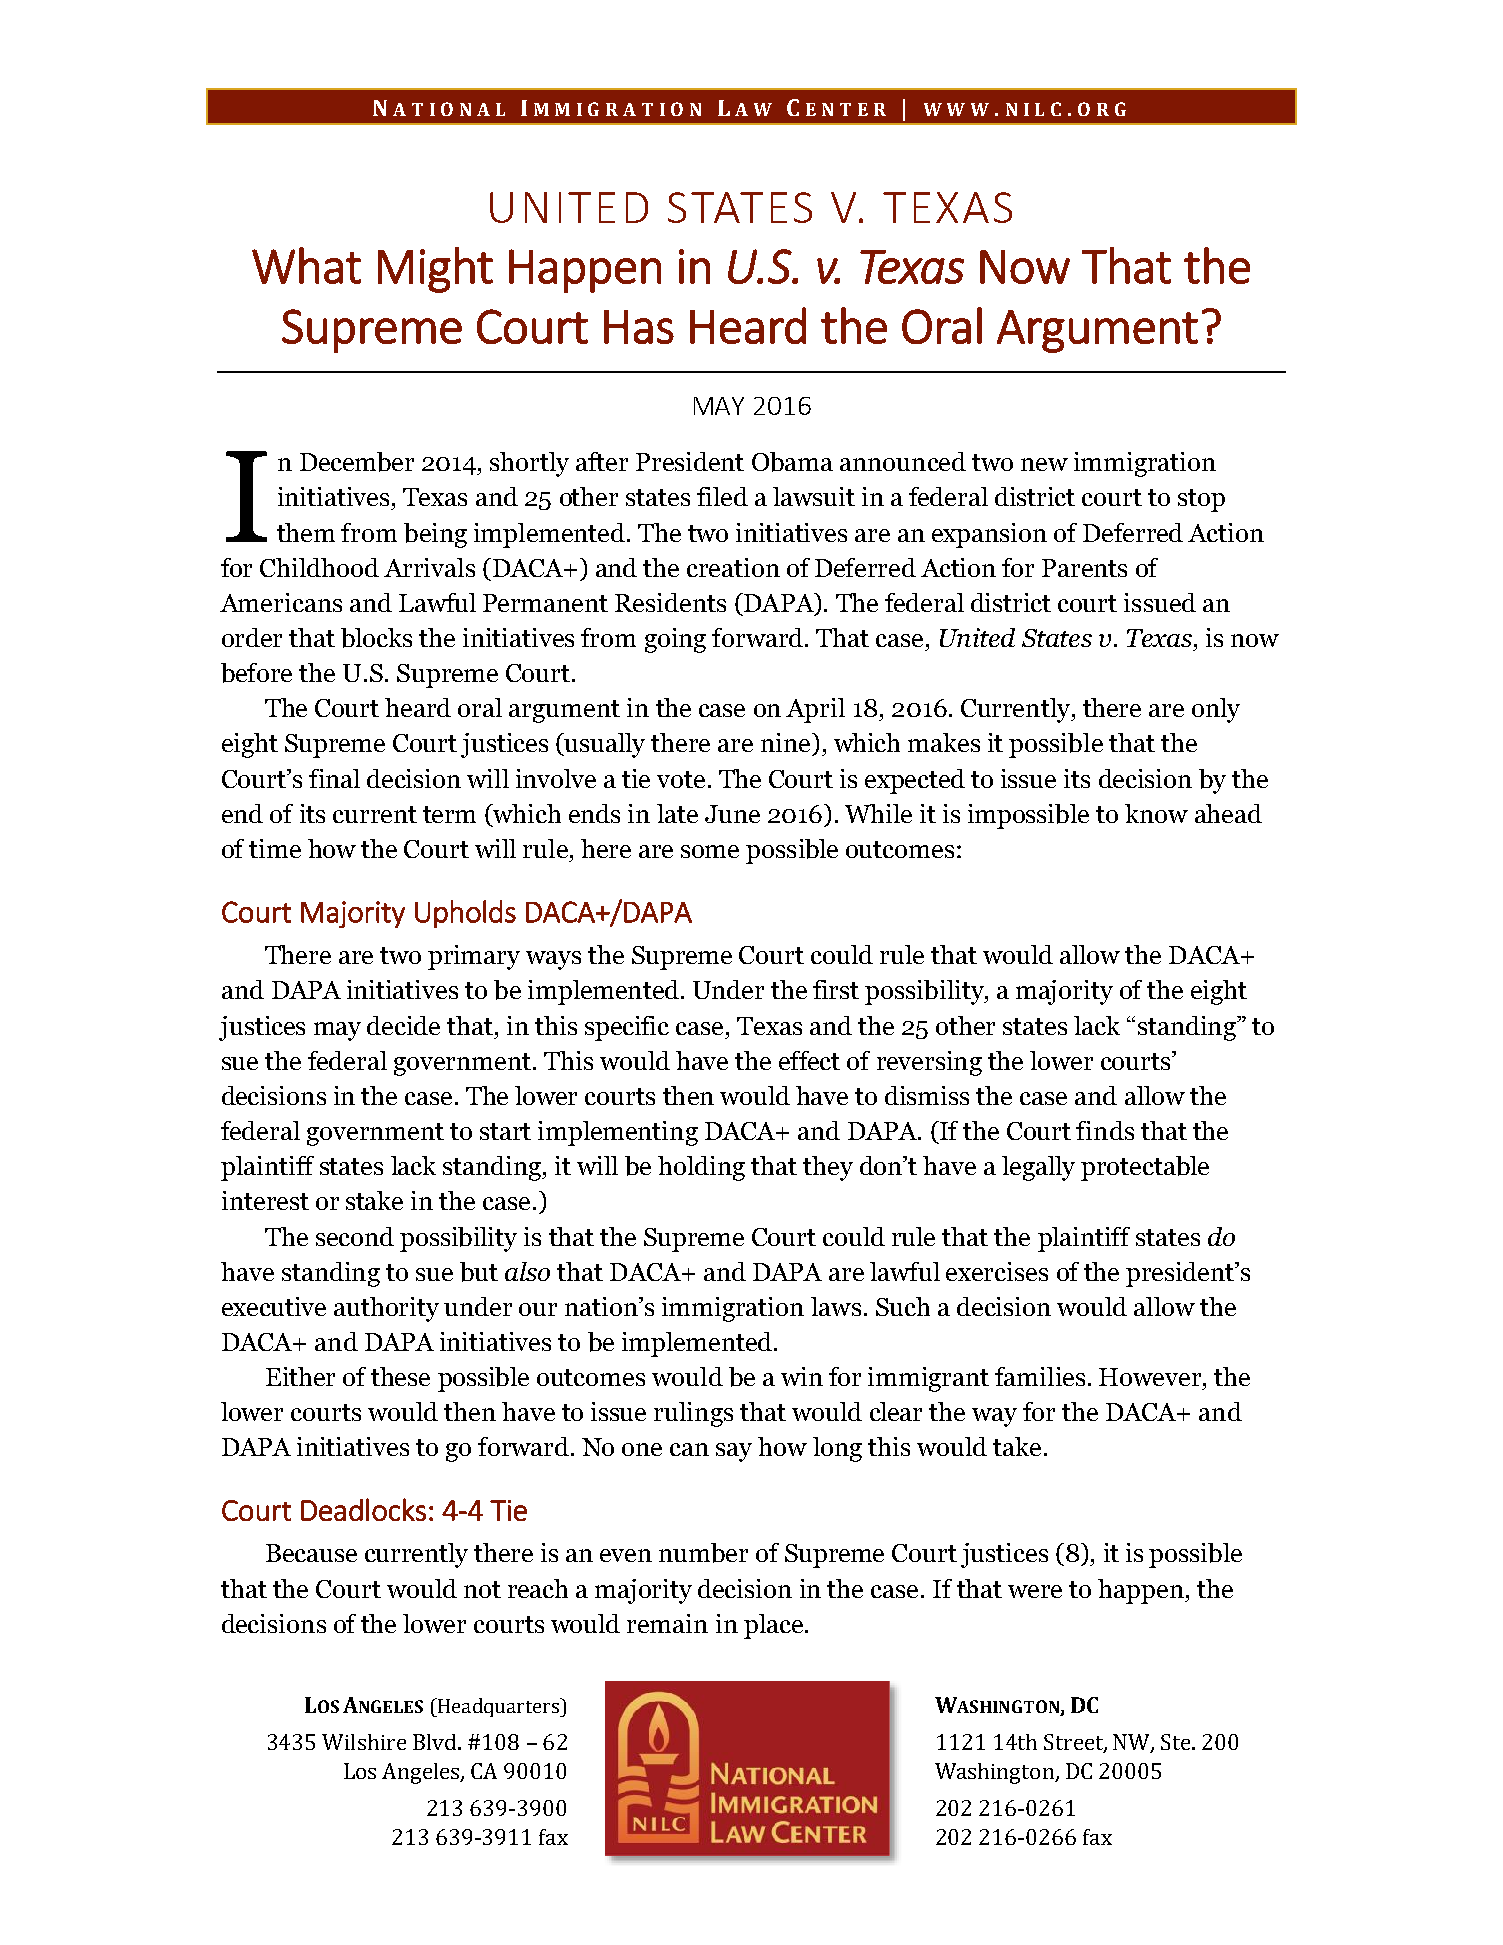 Image resolution: width=1503 pixels, height=1945 pixels. Describe the element at coordinates (1105, 1130) in the screenshot. I see `finds` at that location.
